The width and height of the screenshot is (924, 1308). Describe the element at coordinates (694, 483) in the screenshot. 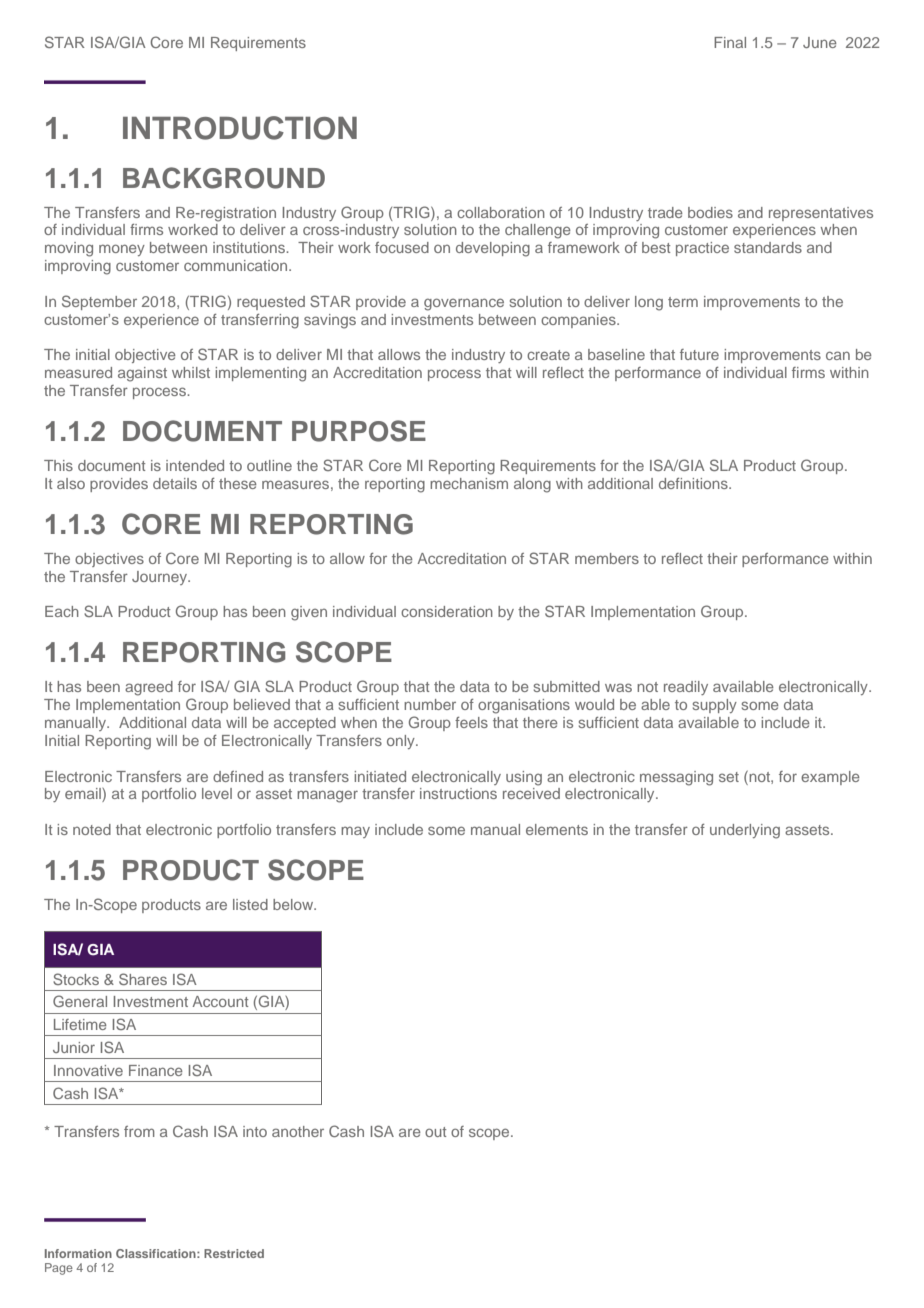

I see `definitions` at that location.
